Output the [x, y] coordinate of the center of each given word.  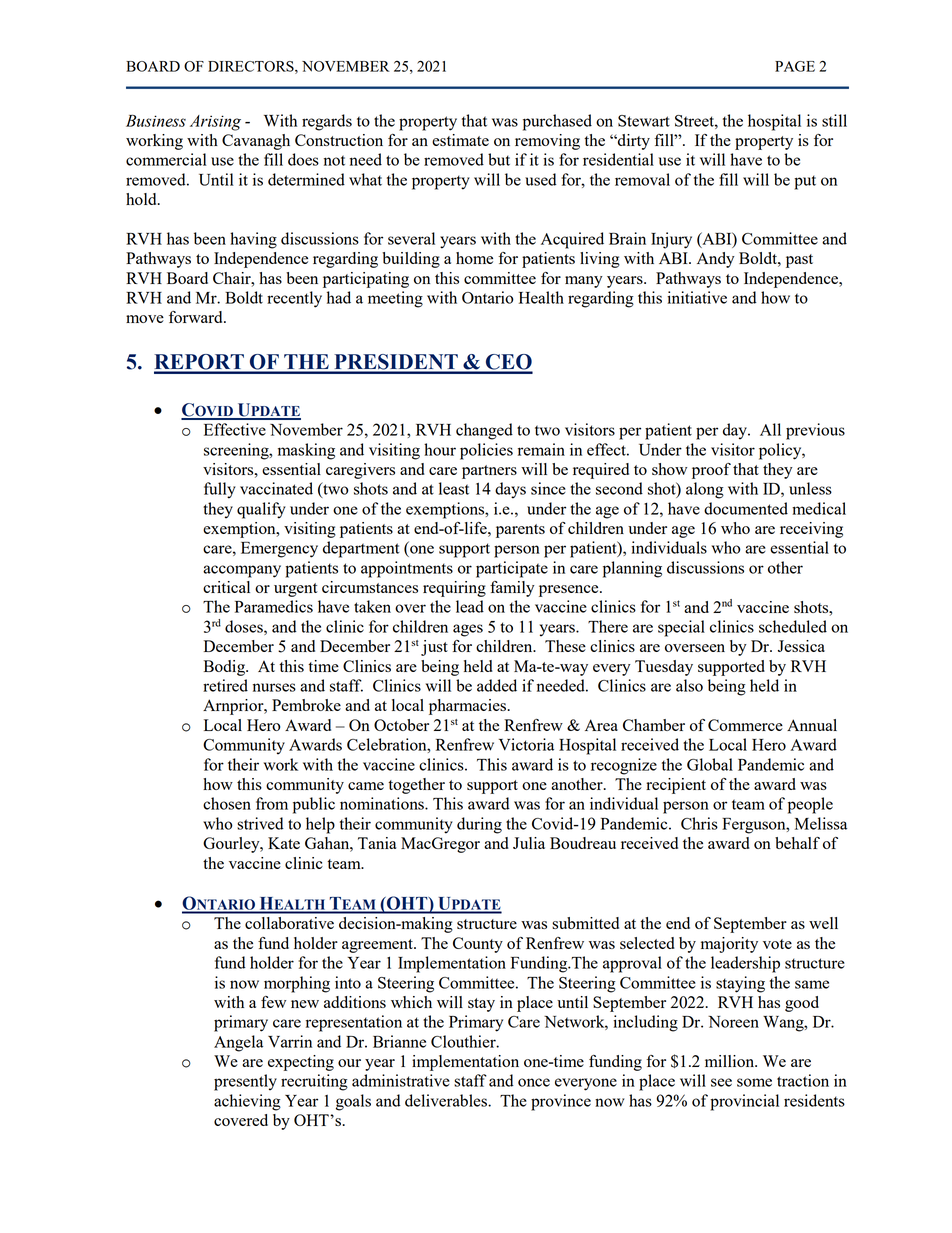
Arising [215, 123]
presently [245, 1082]
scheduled [793, 626]
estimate [460, 140]
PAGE [795, 66]
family [512, 589]
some [754, 1082]
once [534, 1082]
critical [226, 587]
